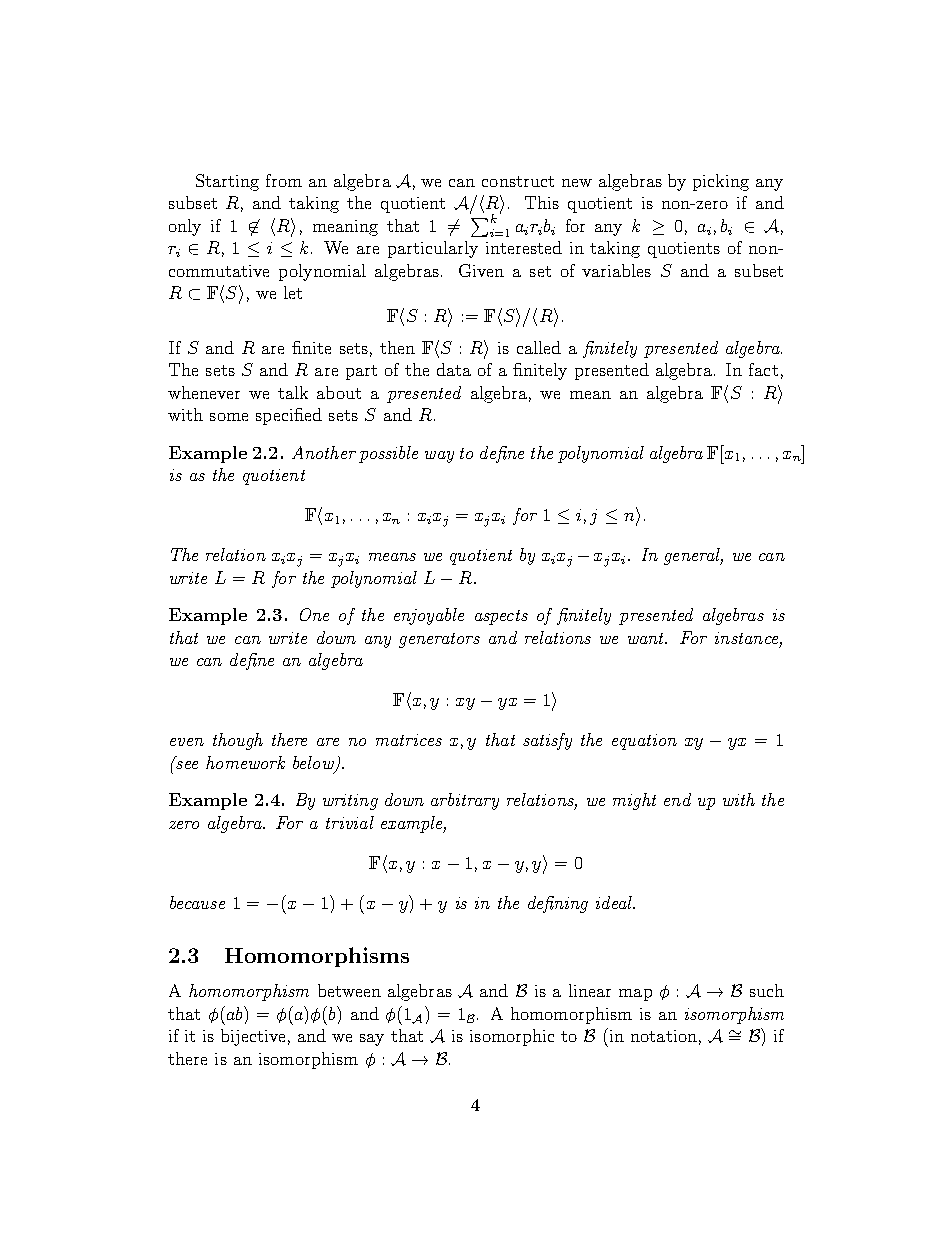 The width and height of the screenshot is (952, 1233). I want to click on between, so click(349, 990).
